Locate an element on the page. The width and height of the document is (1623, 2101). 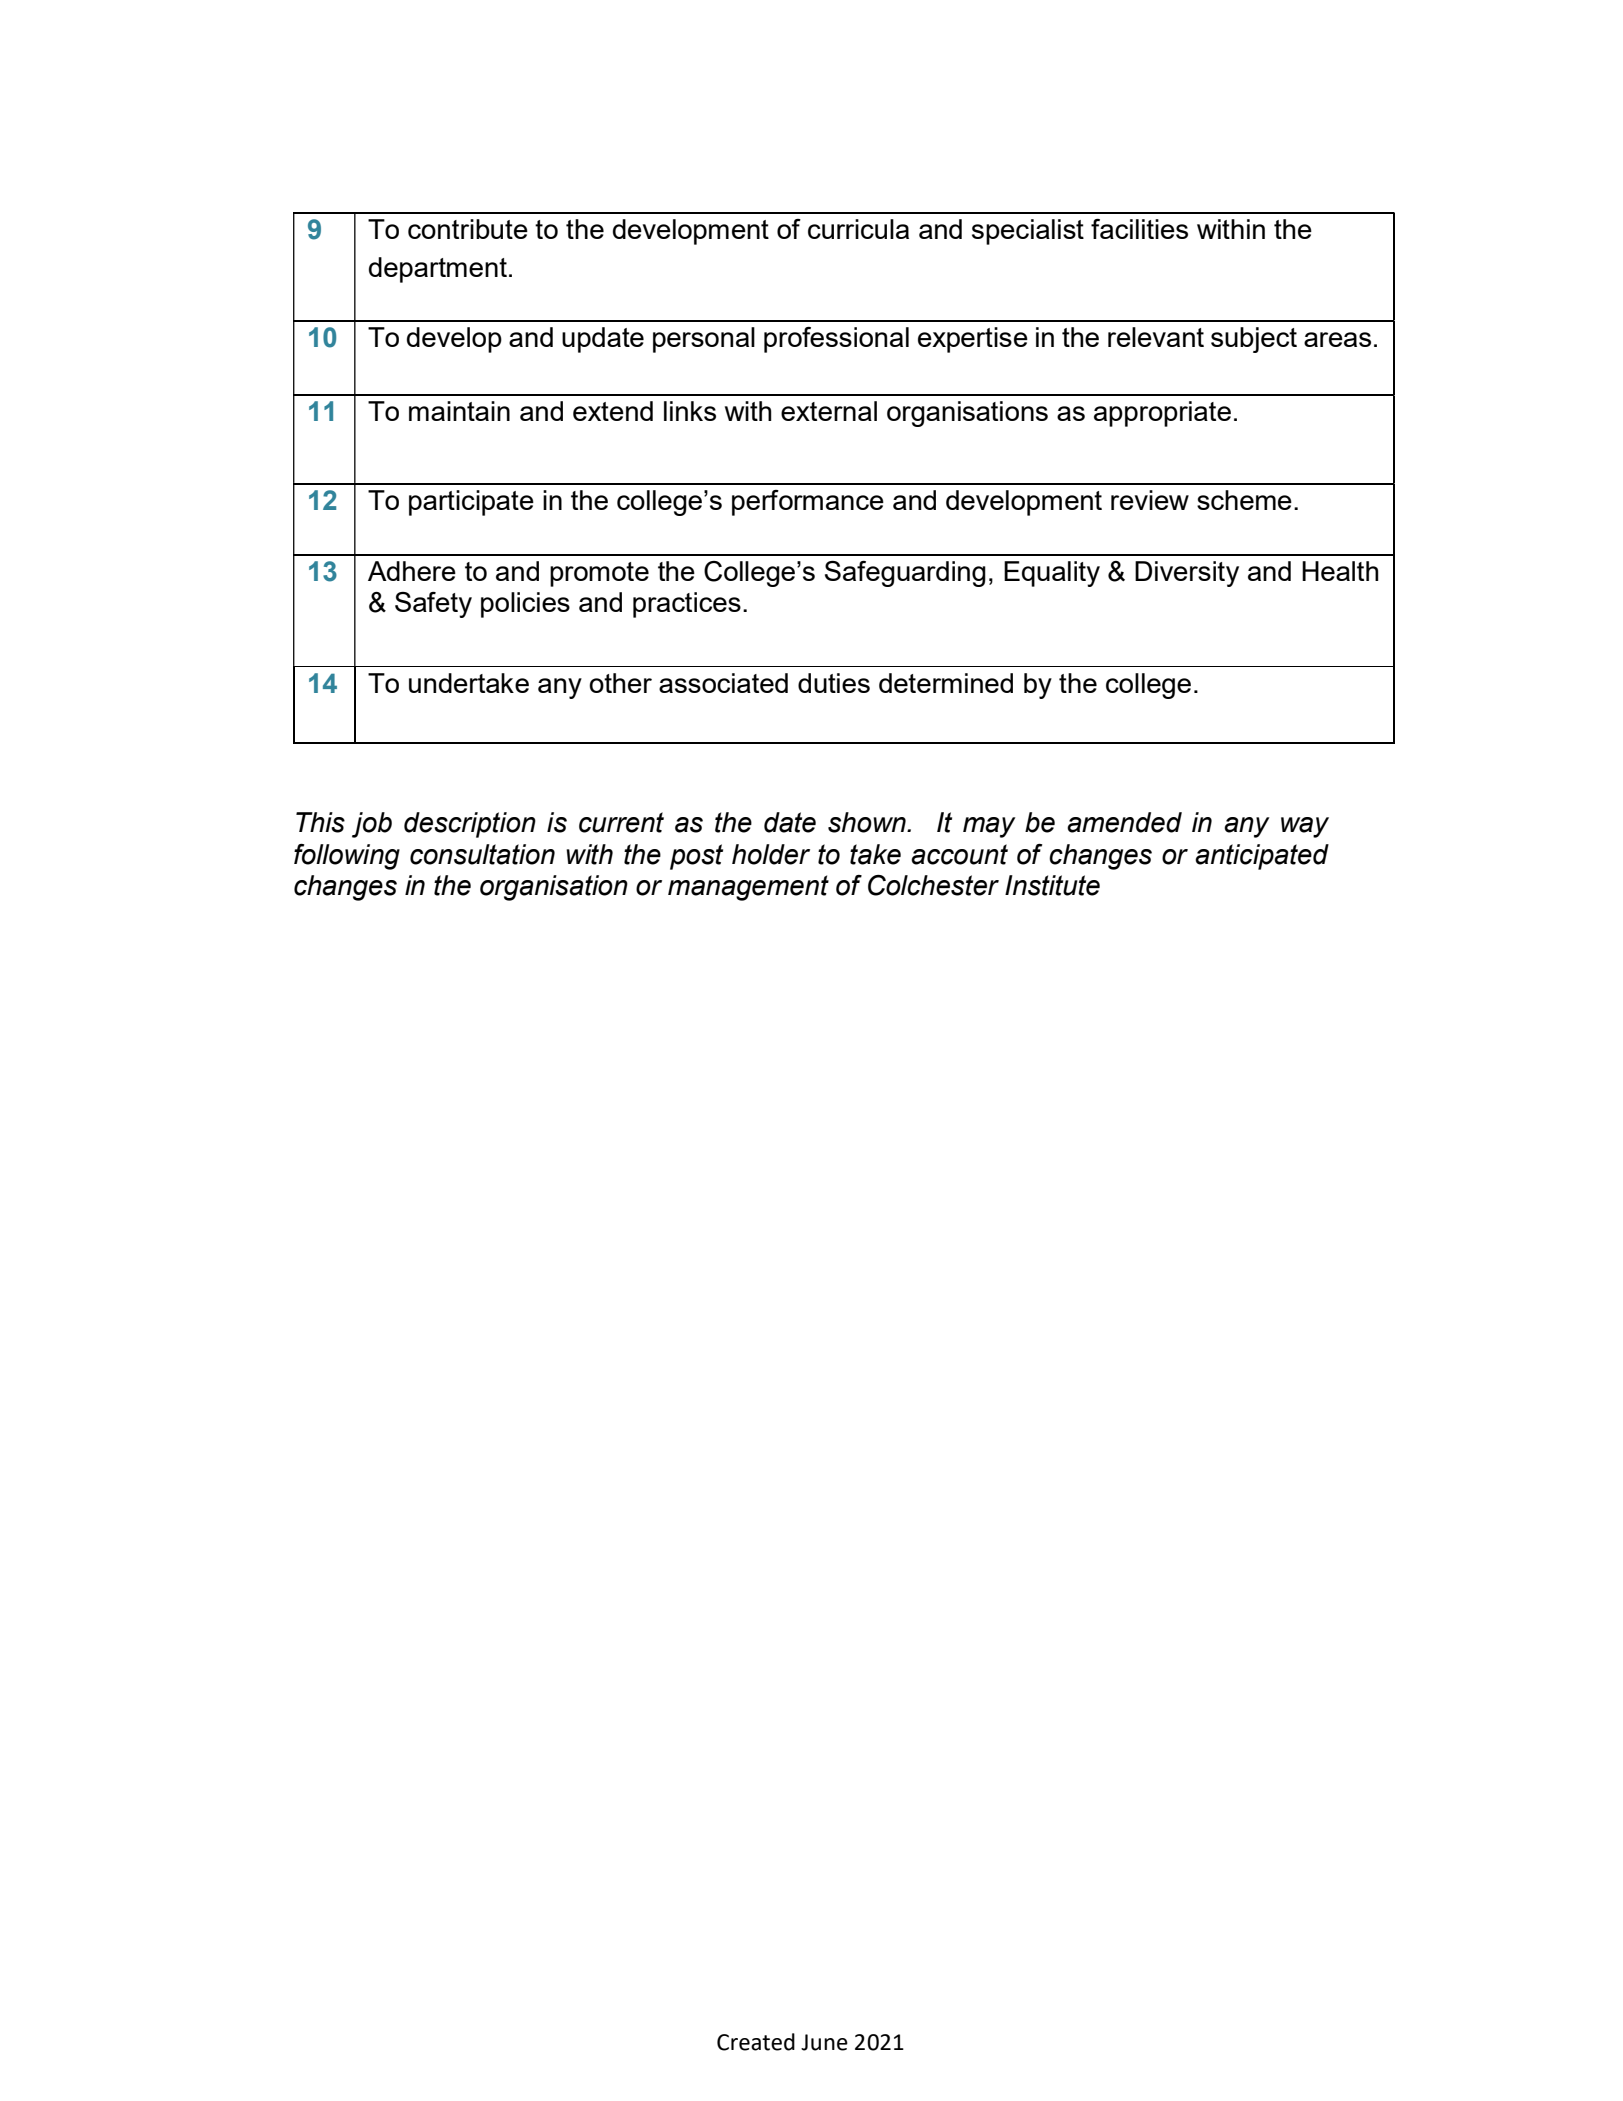
anticipated is located at coordinates (1262, 857).
